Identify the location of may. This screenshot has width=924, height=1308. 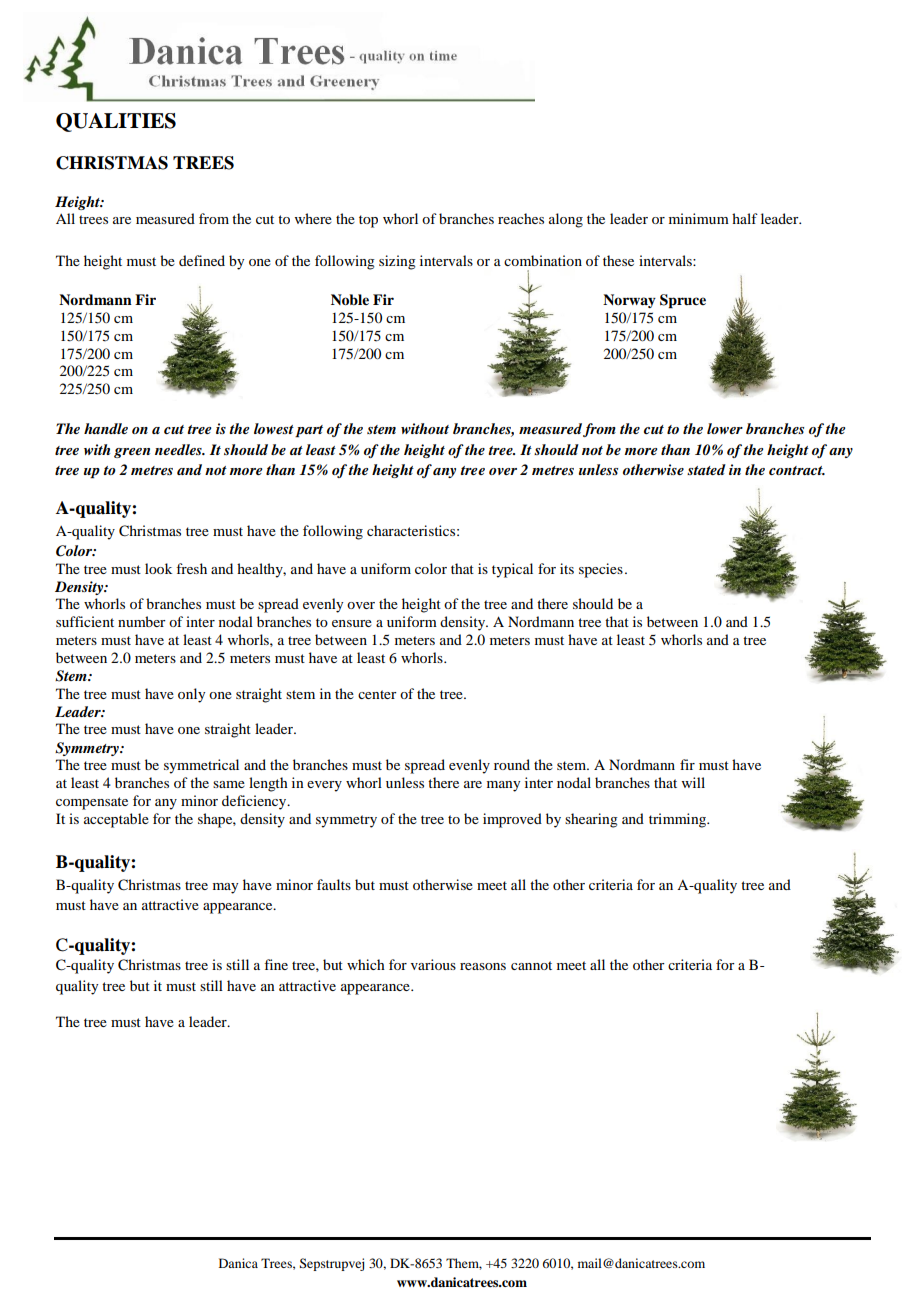
(225, 888).
